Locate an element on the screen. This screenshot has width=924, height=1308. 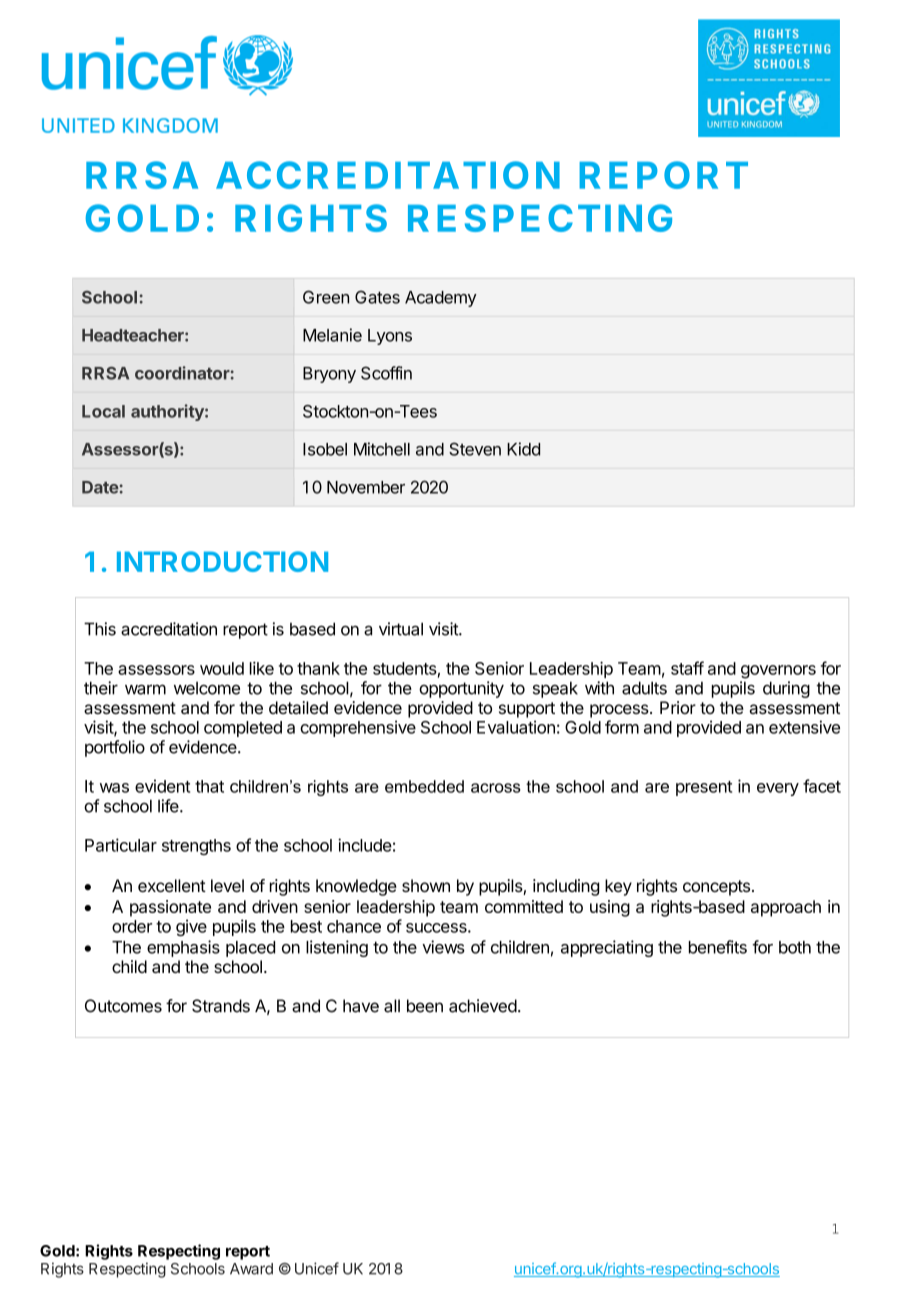
Academy is located at coordinates (441, 299).
